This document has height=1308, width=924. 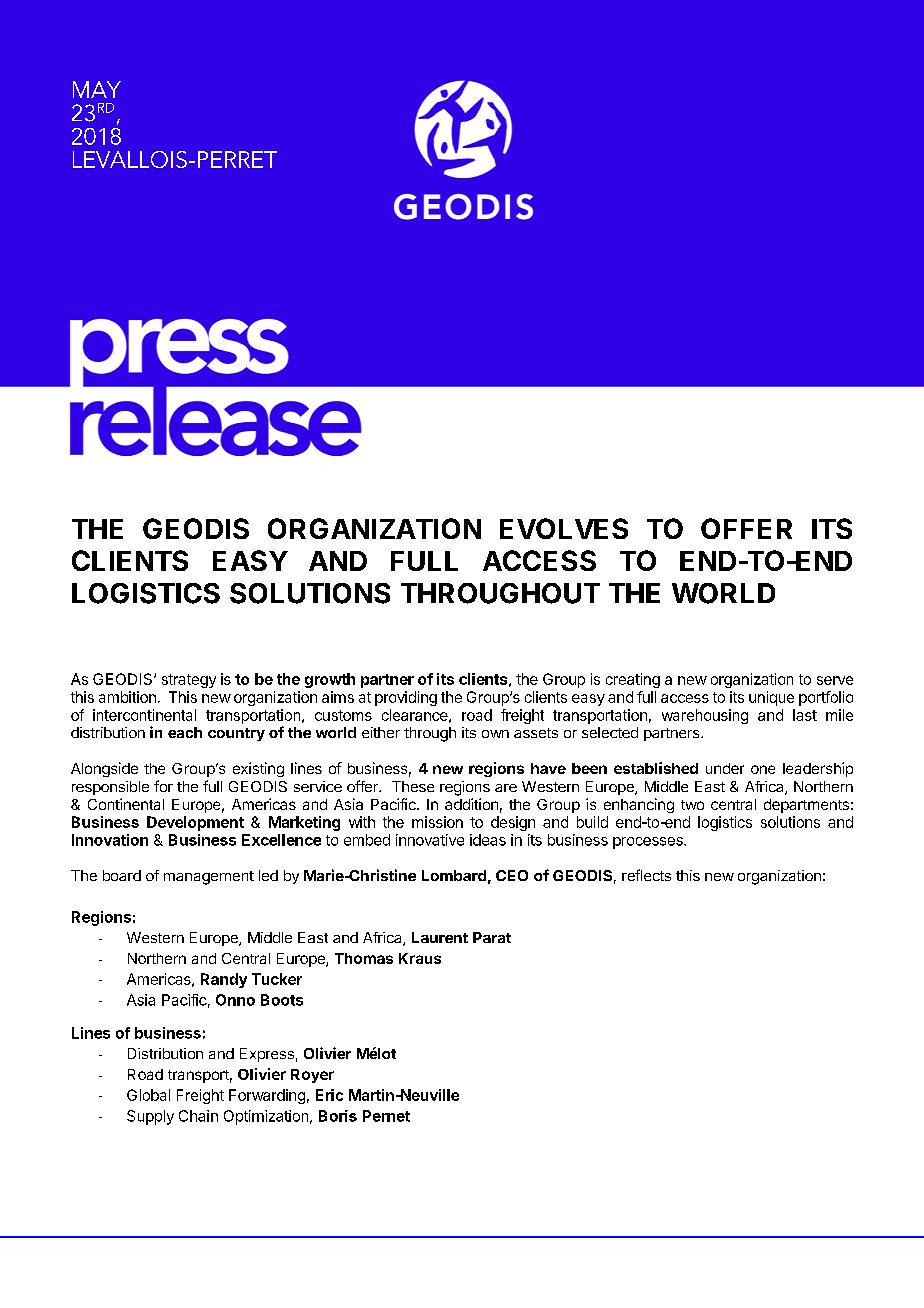 What do you see at coordinates (148, 1095) in the document?
I see `Global` at bounding box center [148, 1095].
